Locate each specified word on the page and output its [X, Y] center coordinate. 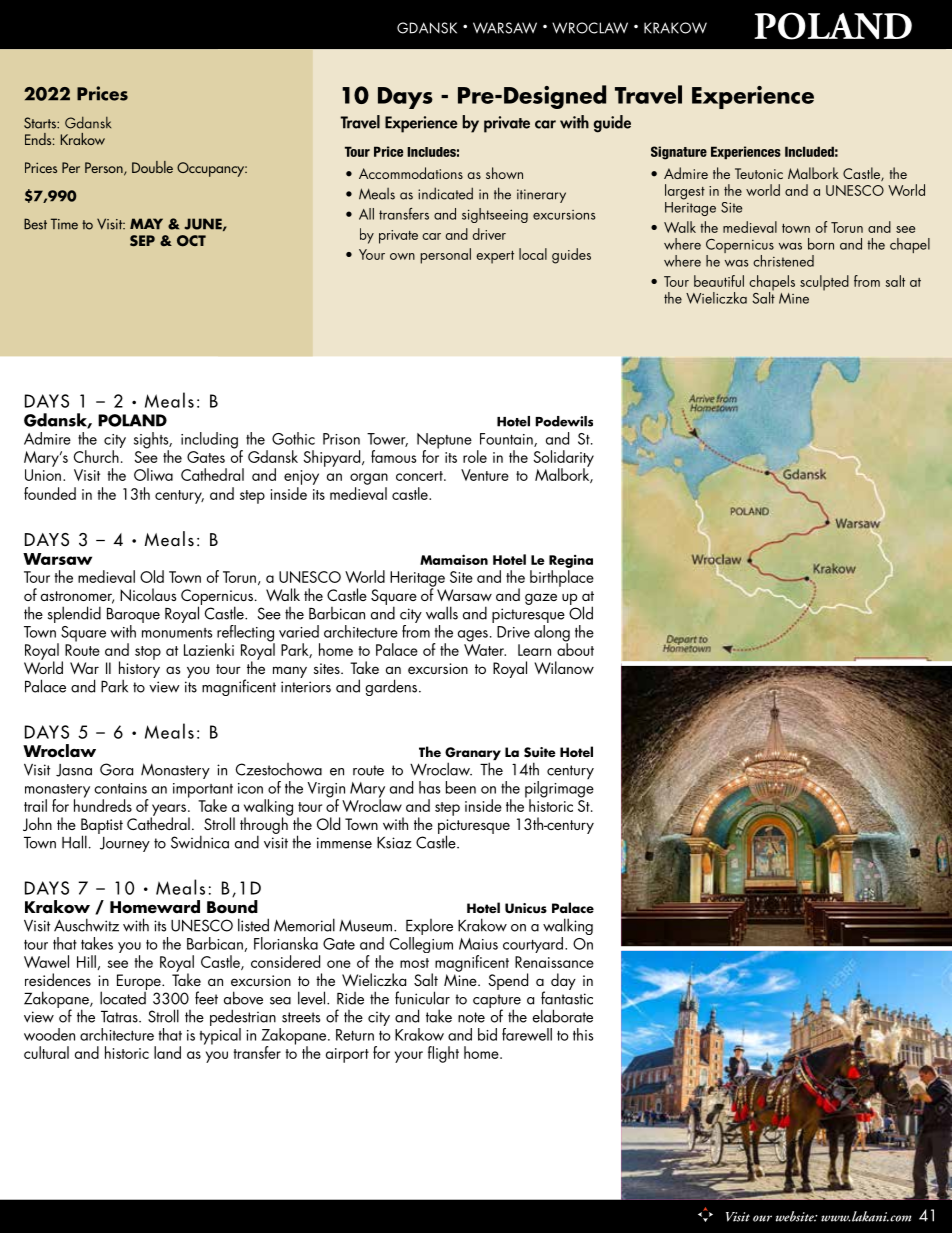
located [123, 997]
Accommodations [411, 173]
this [583, 1034]
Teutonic [759, 173]
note [471, 1017]
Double [152, 167]
